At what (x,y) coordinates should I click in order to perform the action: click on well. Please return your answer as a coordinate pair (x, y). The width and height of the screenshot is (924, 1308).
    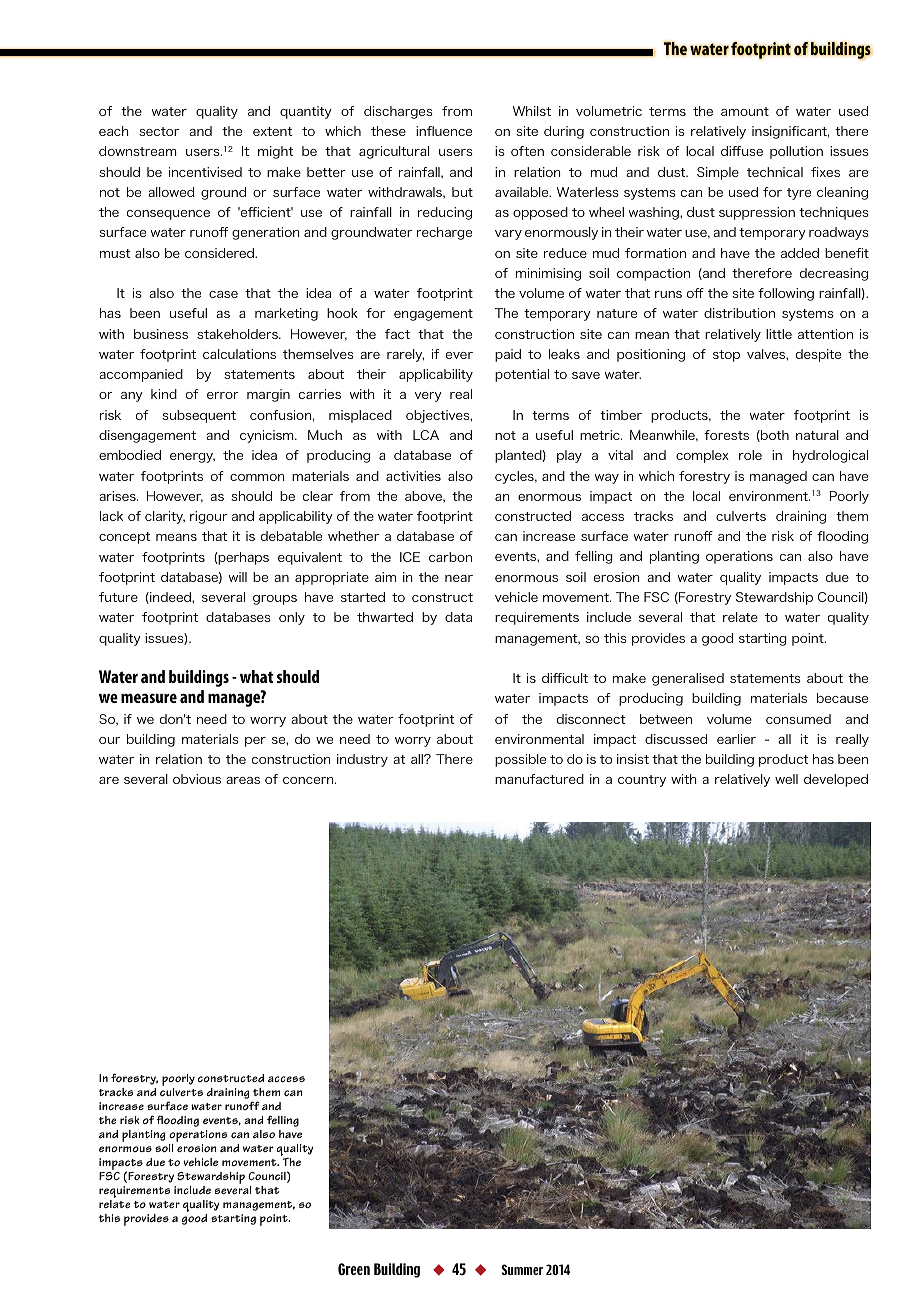
    Looking at the image, I should click on (786, 779).
